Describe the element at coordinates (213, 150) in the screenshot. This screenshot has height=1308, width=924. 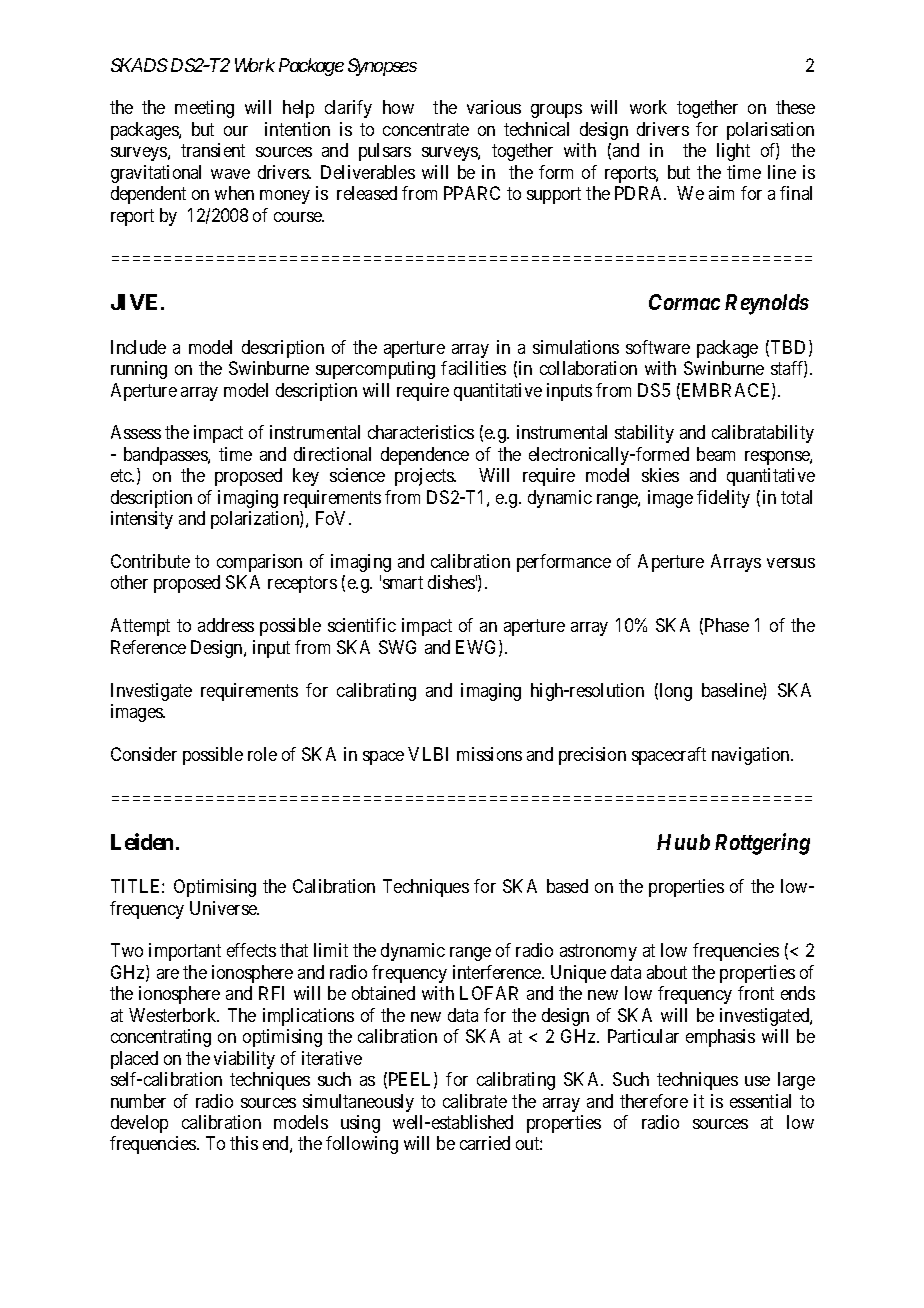
I see `transient` at that location.
